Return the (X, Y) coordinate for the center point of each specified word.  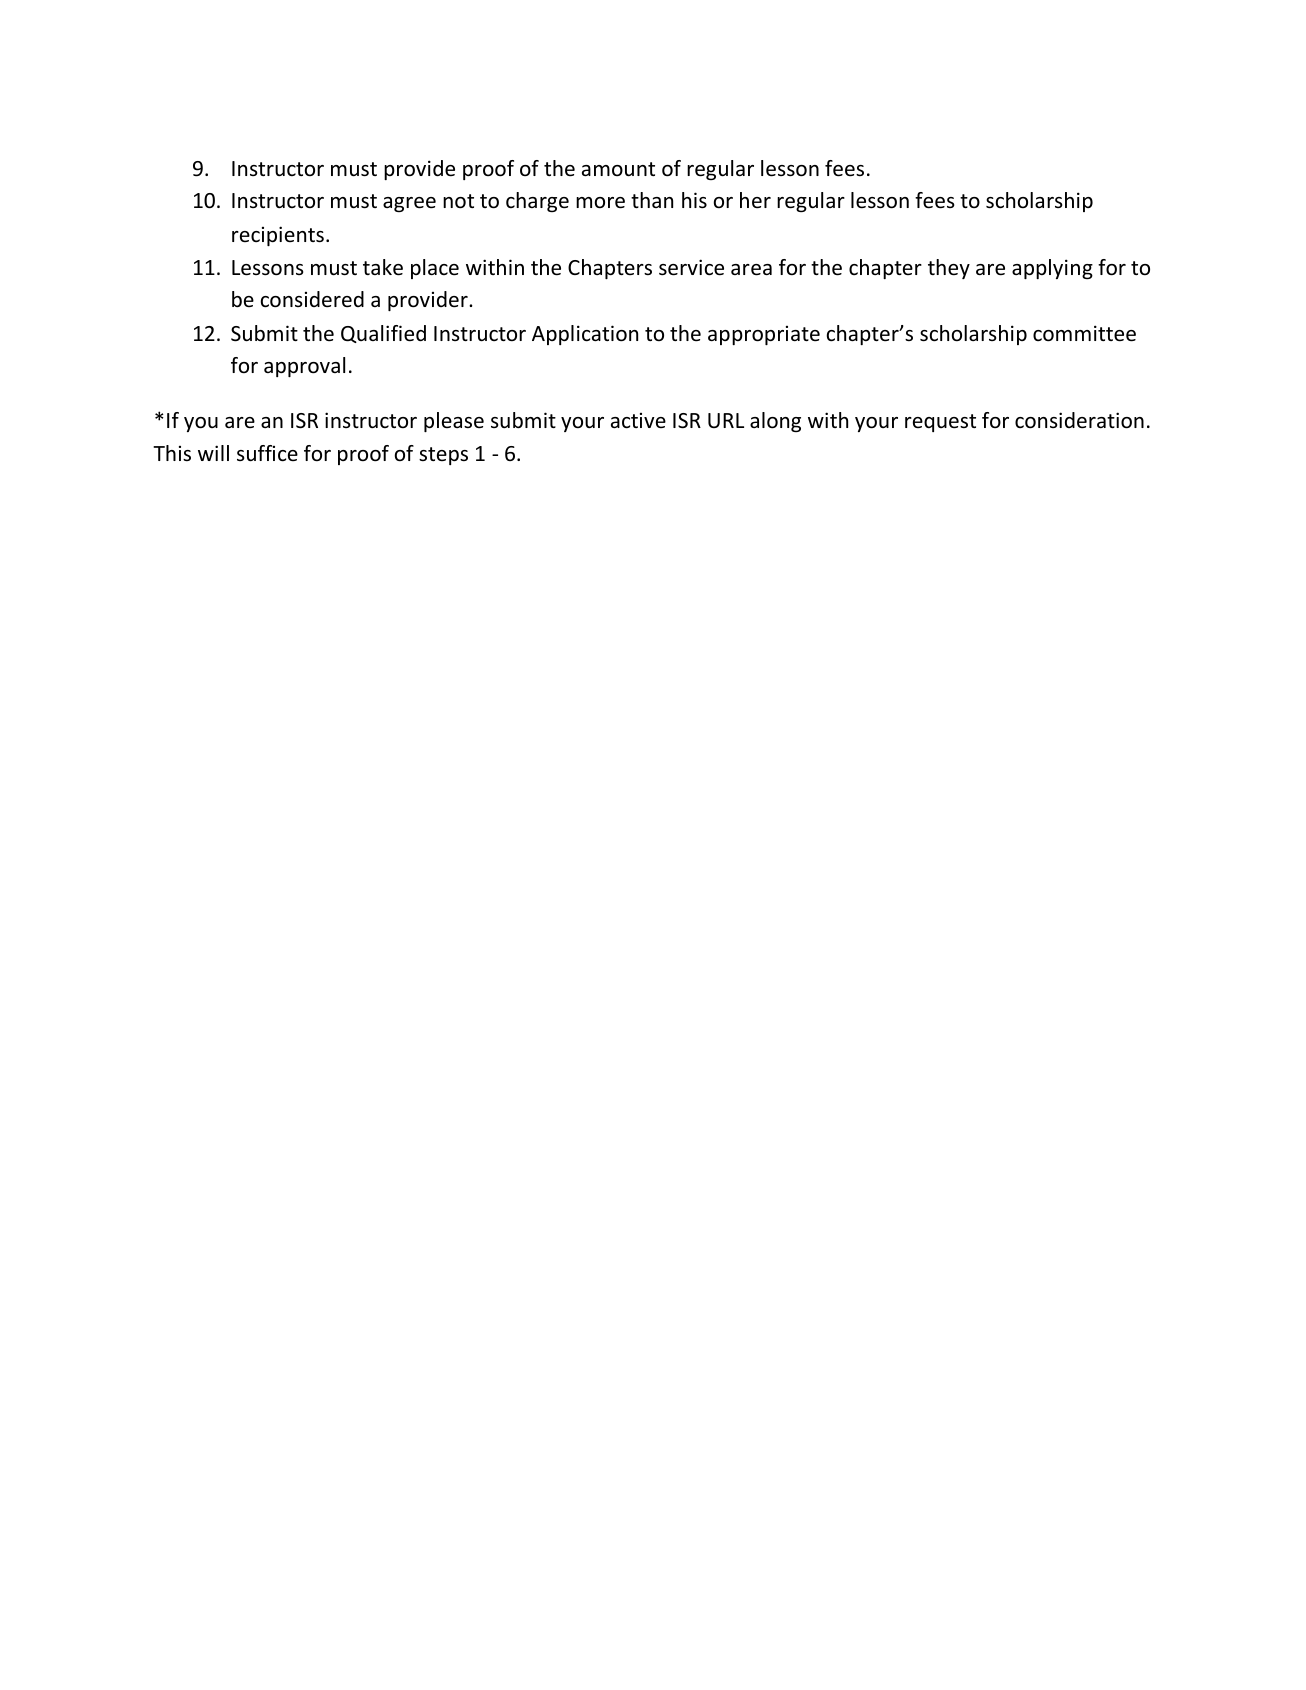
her (755, 200)
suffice (267, 453)
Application (585, 335)
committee (1084, 333)
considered (312, 299)
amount (618, 169)
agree (409, 204)
